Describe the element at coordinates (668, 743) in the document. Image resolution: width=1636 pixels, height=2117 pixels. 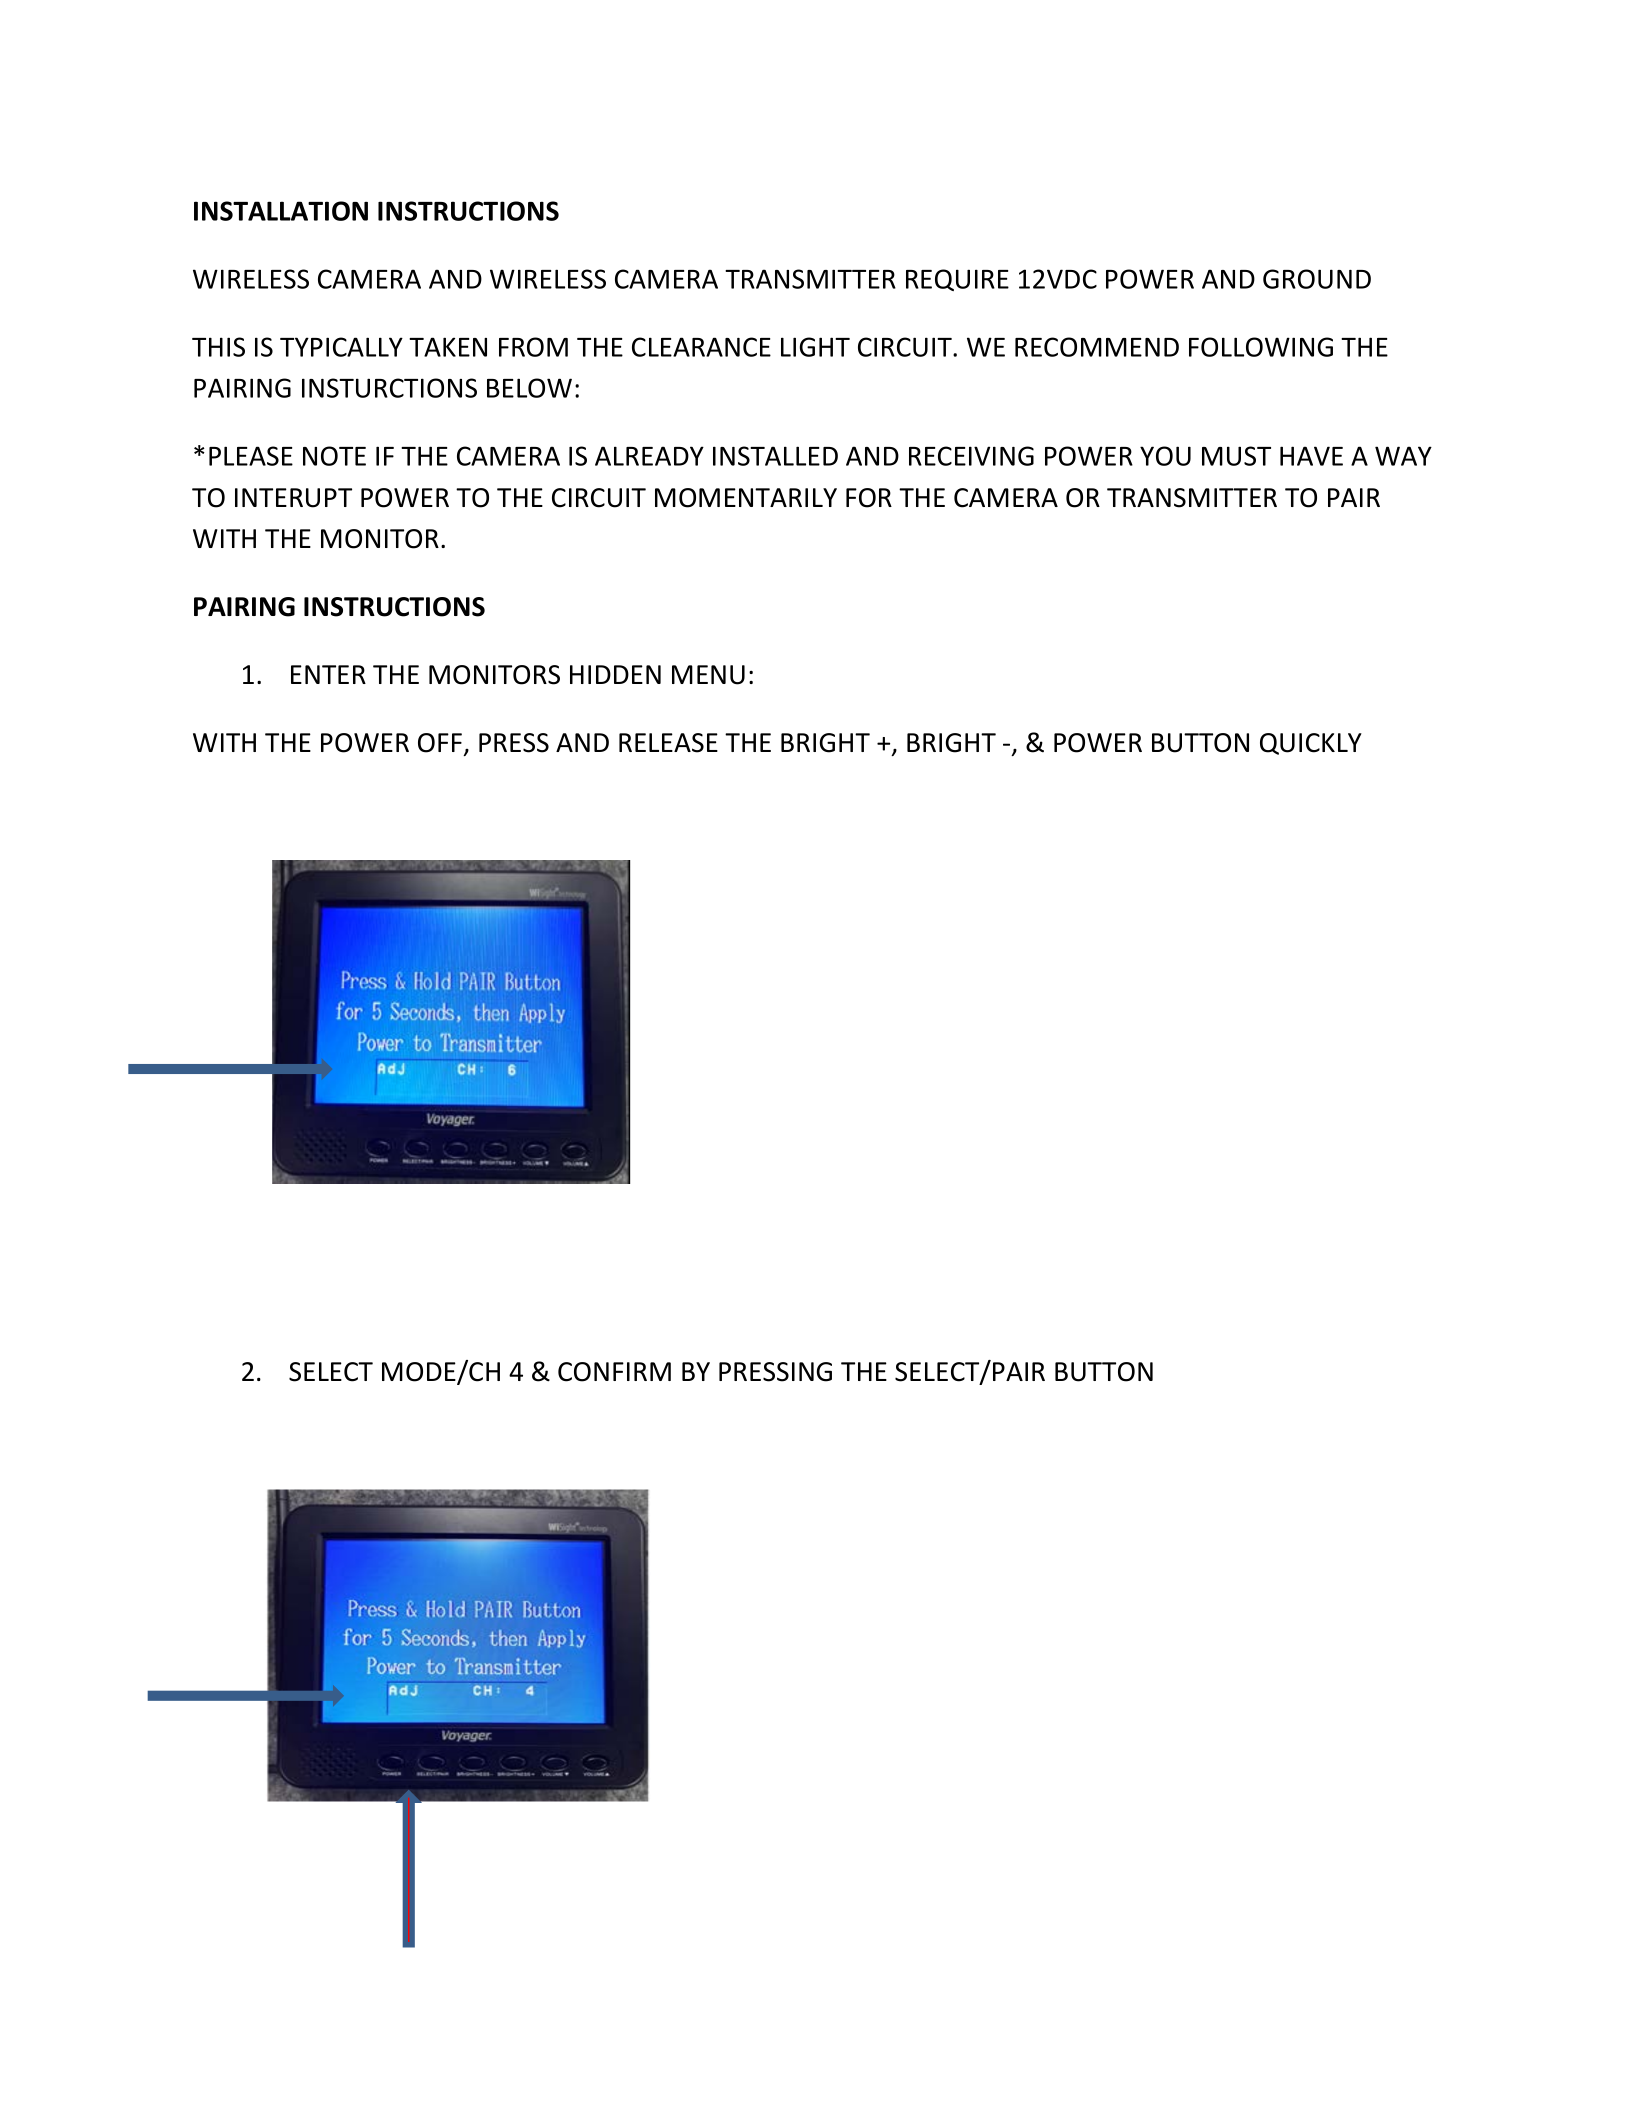
I see `RELEASE` at that location.
